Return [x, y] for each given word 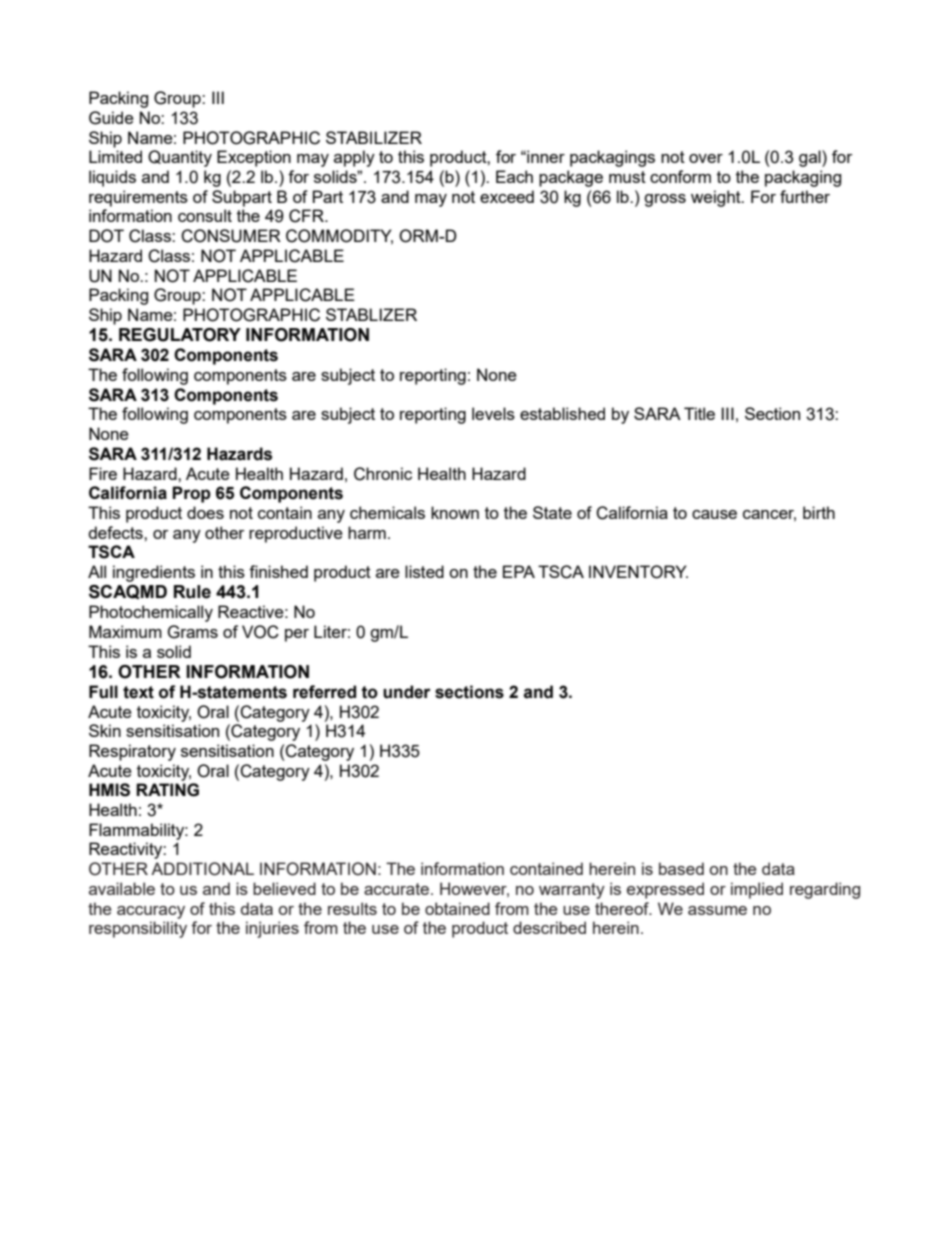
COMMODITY [339, 237]
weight [717, 198]
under [407, 692]
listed [424, 571]
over [706, 158]
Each [514, 176]
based [681, 868]
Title [699, 413]
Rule [192, 592]
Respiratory [132, 752]
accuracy [151, 912]
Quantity [180, 158]
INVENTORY [638, 572]
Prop [191, 494]
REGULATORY [180, 335]
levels [493, 413]
